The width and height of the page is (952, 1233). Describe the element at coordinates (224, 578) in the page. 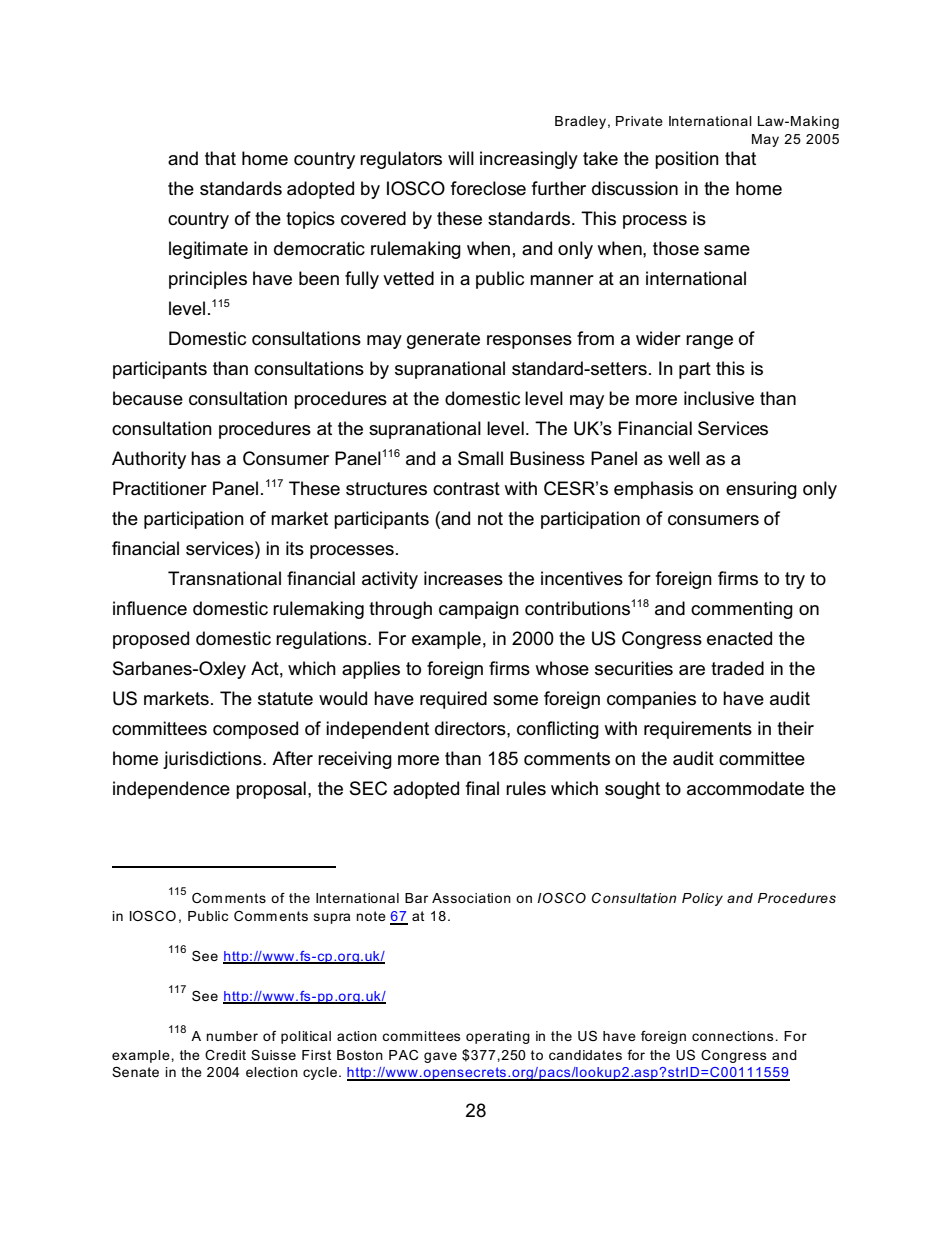

I see `Transnational` at that location.
